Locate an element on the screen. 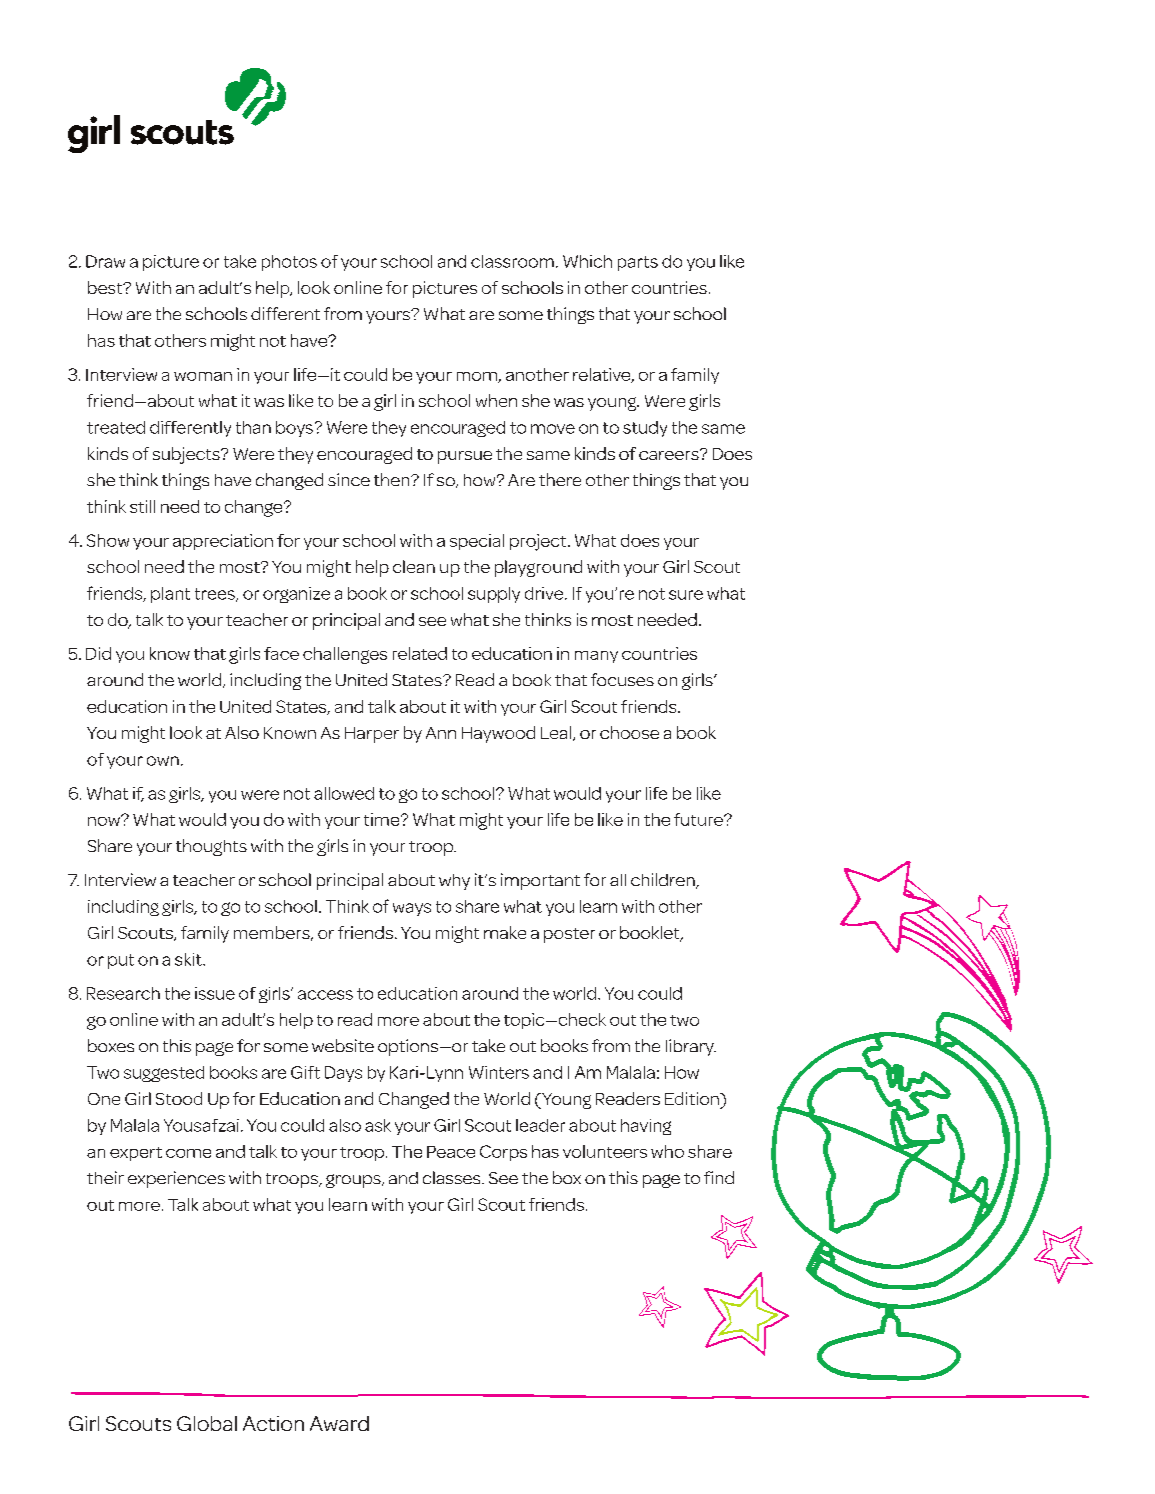 This screenshot has height=1494, width=1155. best is located at coordinates (106, 287).
